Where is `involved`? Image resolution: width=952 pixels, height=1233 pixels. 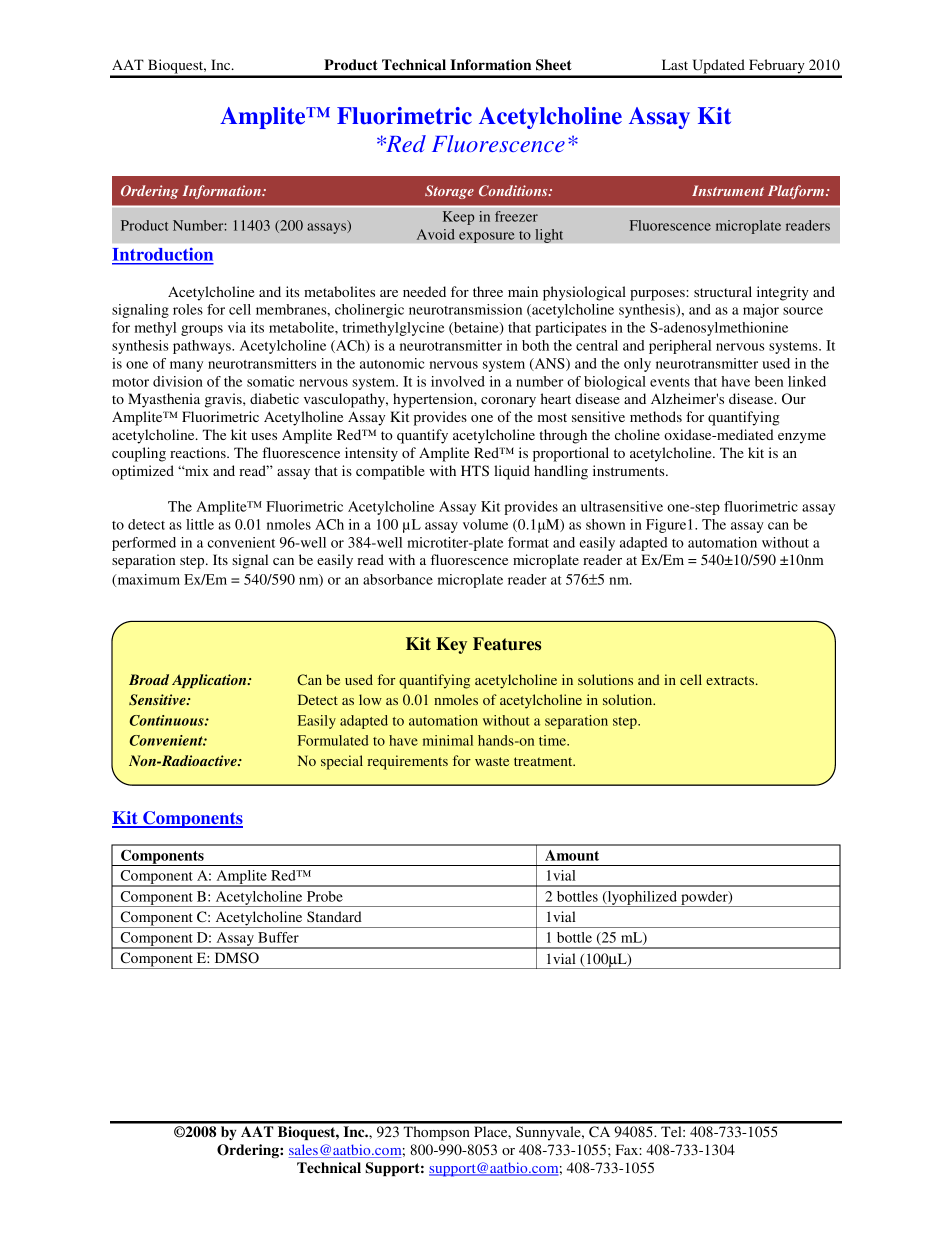 involved is located at coordinates (458, 381).
